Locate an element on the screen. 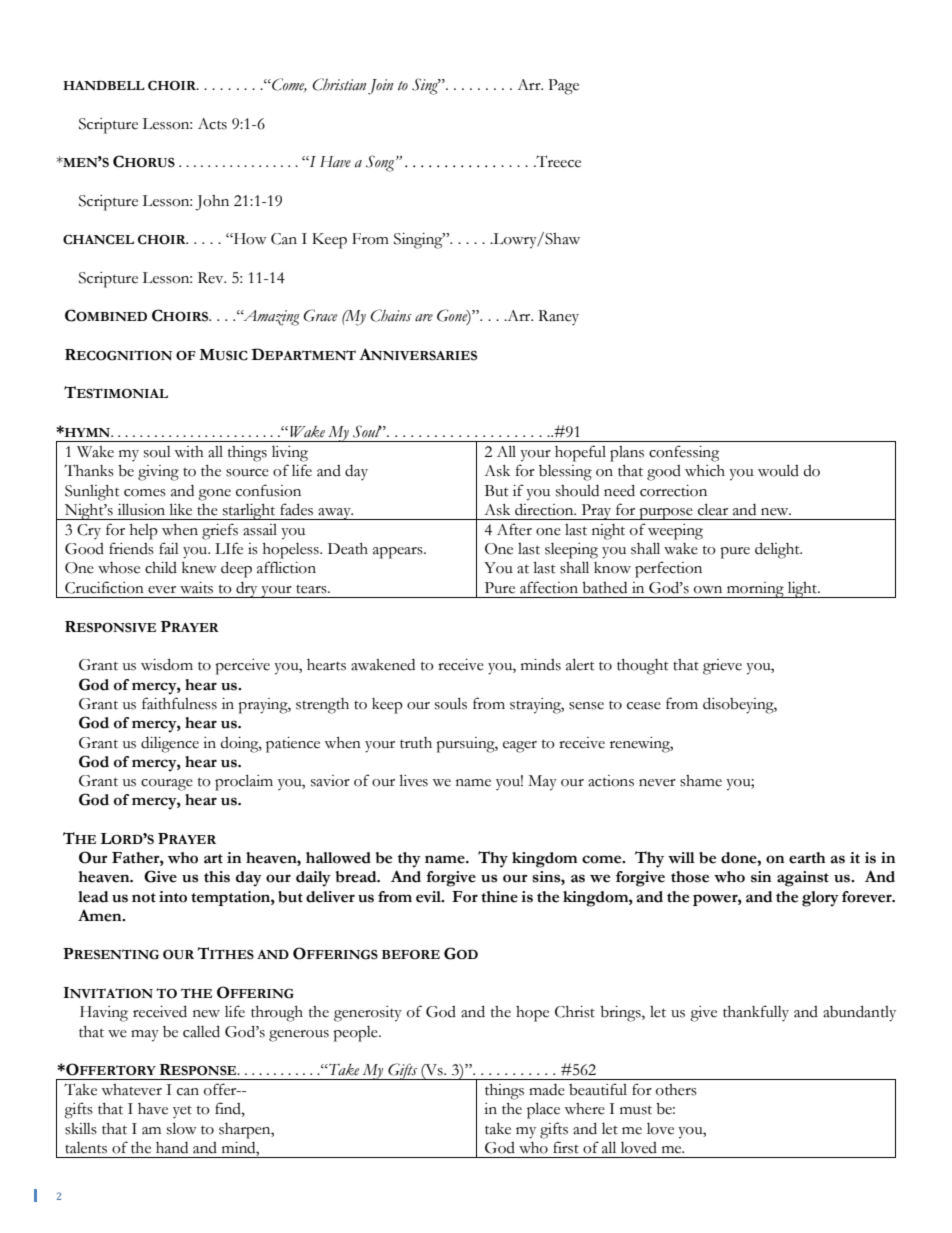 This screenshot has height=1233, width=952. Acts is located at coordinates (212, 124).
